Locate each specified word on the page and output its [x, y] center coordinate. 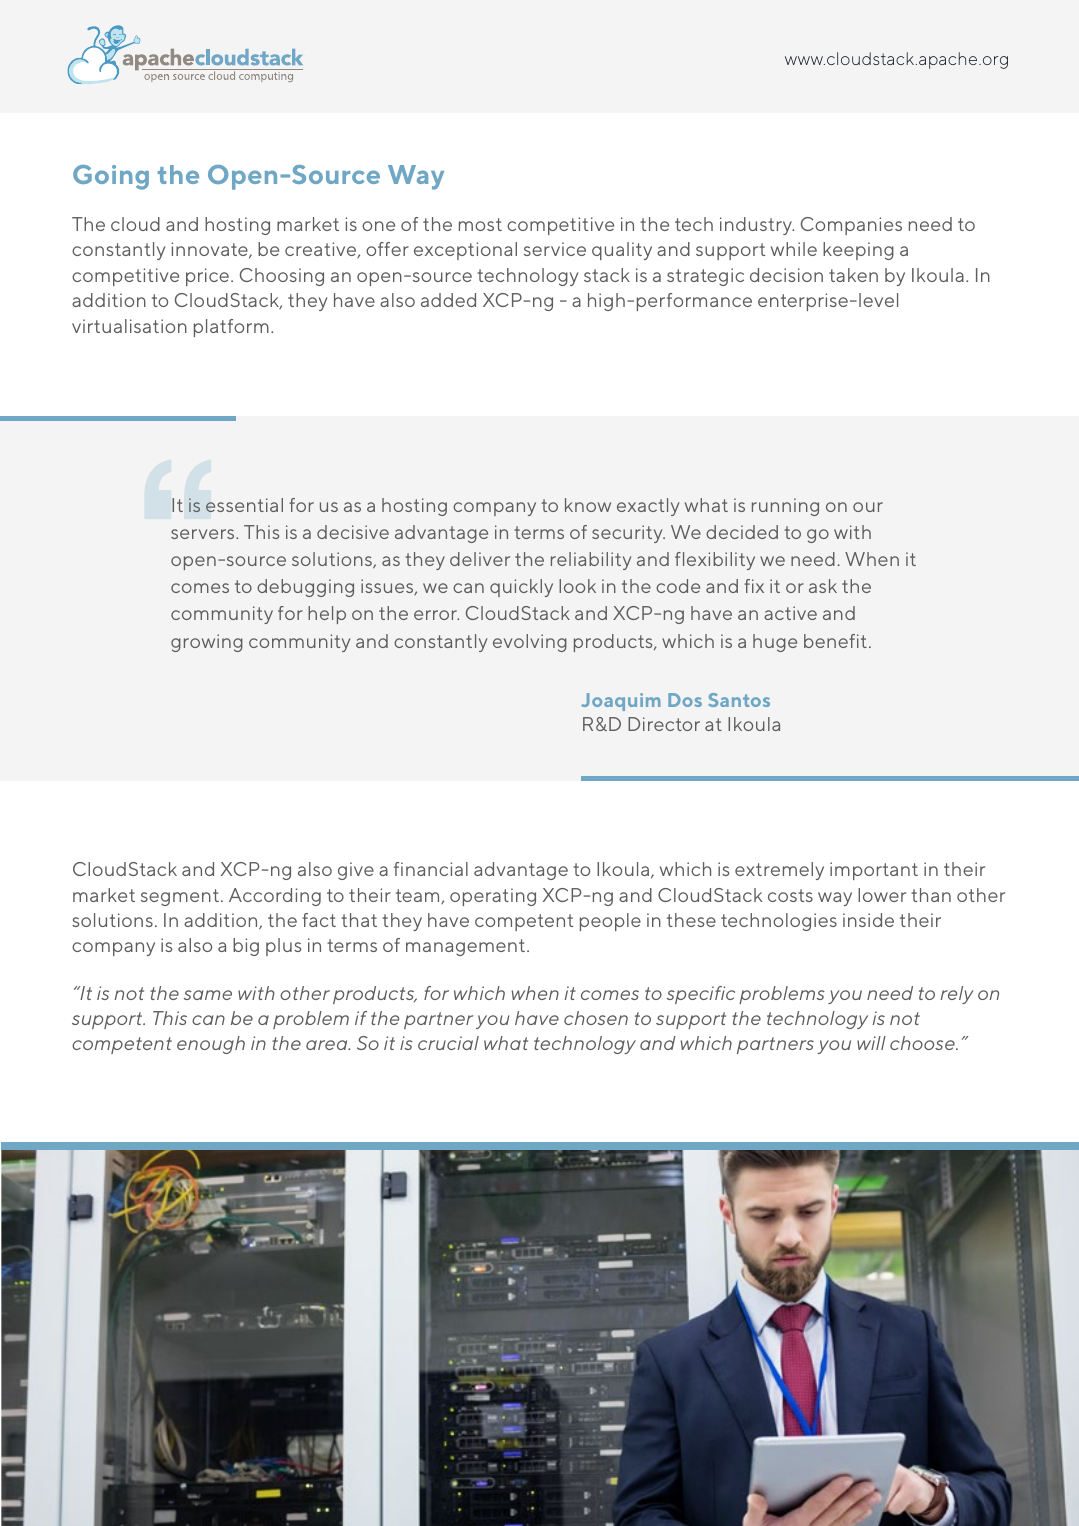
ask [823, 586]
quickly [521, 588]
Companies [851, 226]
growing [207, 643]
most [480, 224]
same [208, 995]
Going [111, 177]
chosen [596, 1018]
